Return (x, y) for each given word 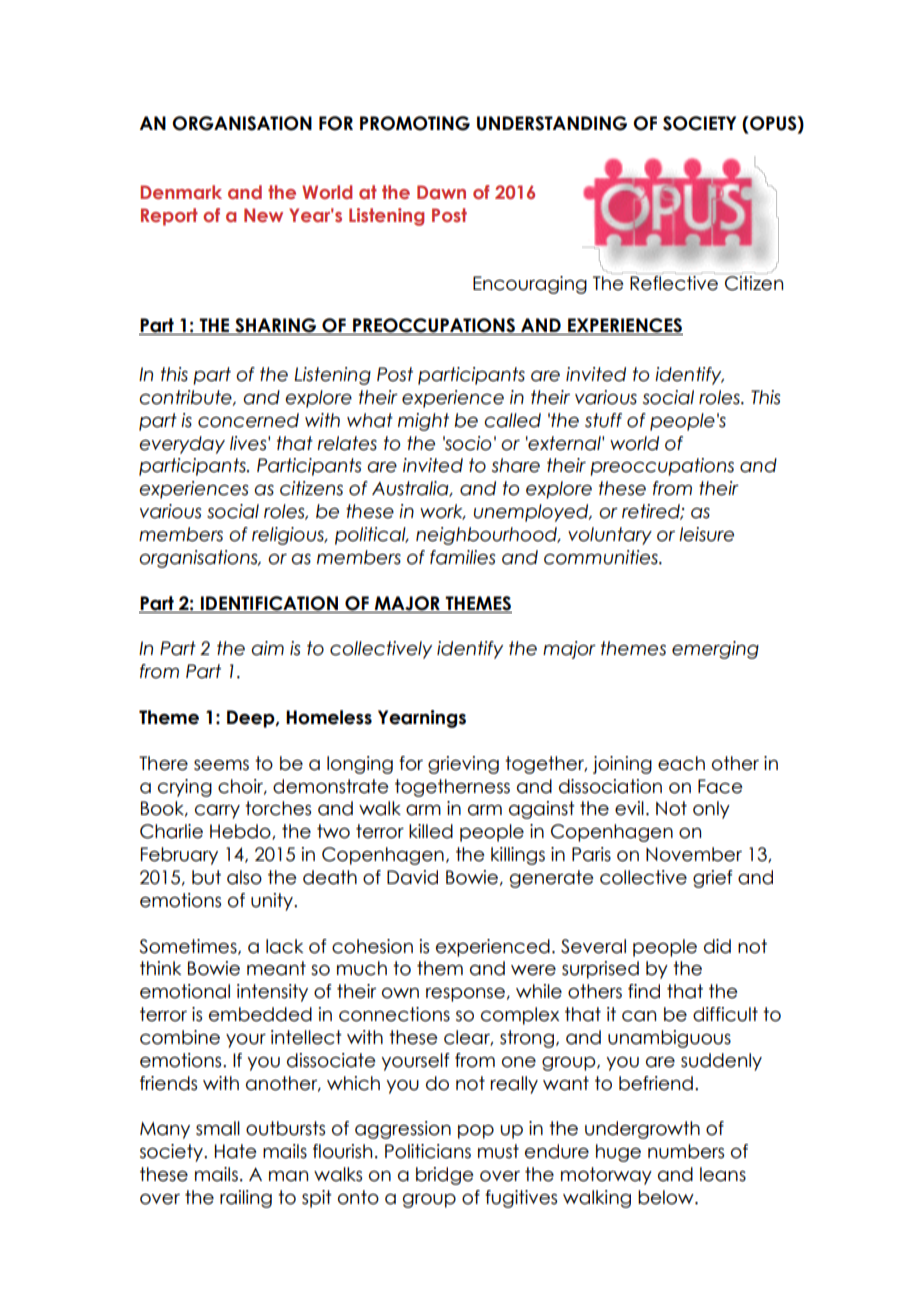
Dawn (441, 192)
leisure (706, 534)
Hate (236, 1151)
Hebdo (241, 832)
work (442, 512)
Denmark (181, 192)
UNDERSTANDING (552, 123)
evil (629, 808)
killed (431, 831)
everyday (182, 445)
